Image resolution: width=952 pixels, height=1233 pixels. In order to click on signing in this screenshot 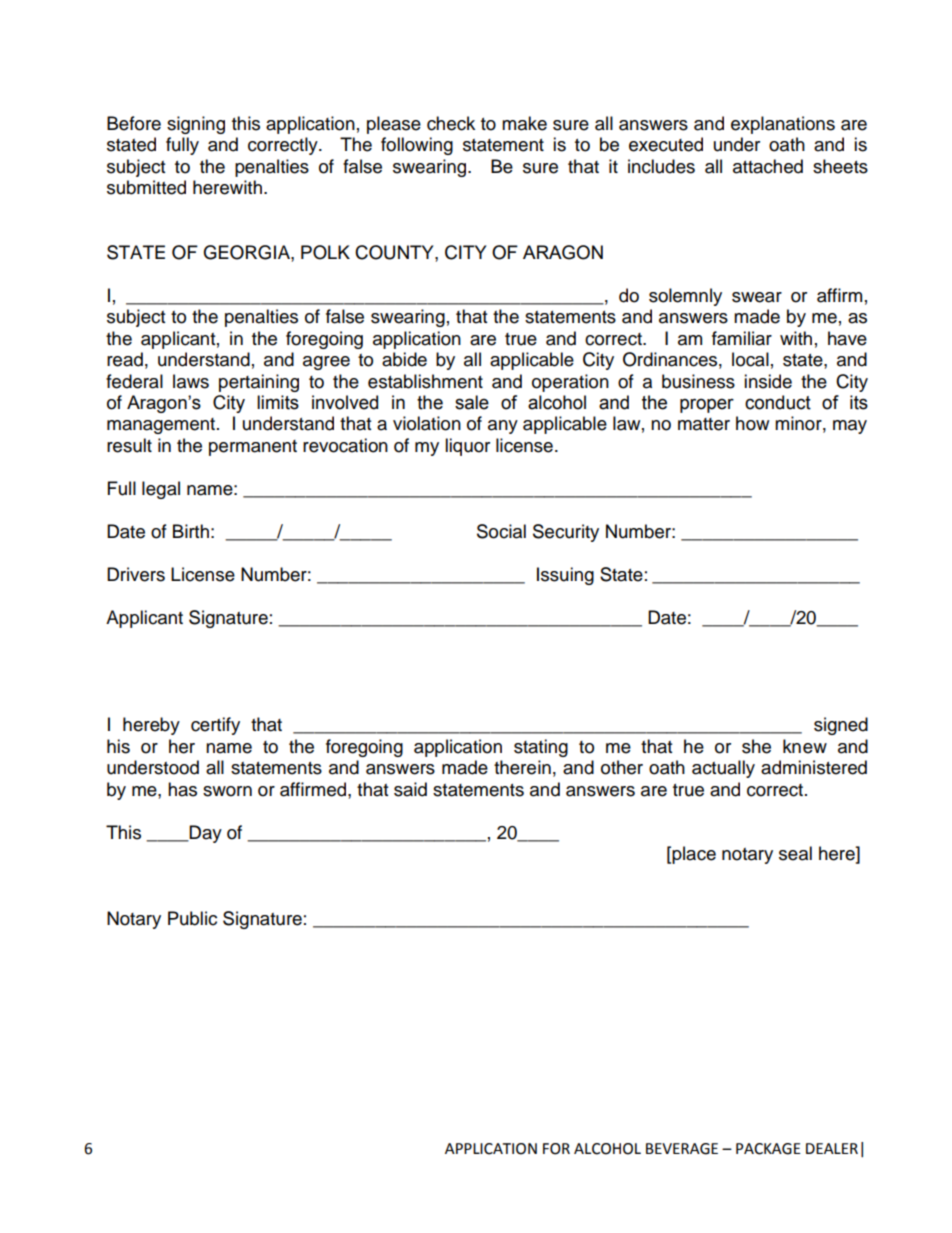, I will do `click(196, 125)`.
